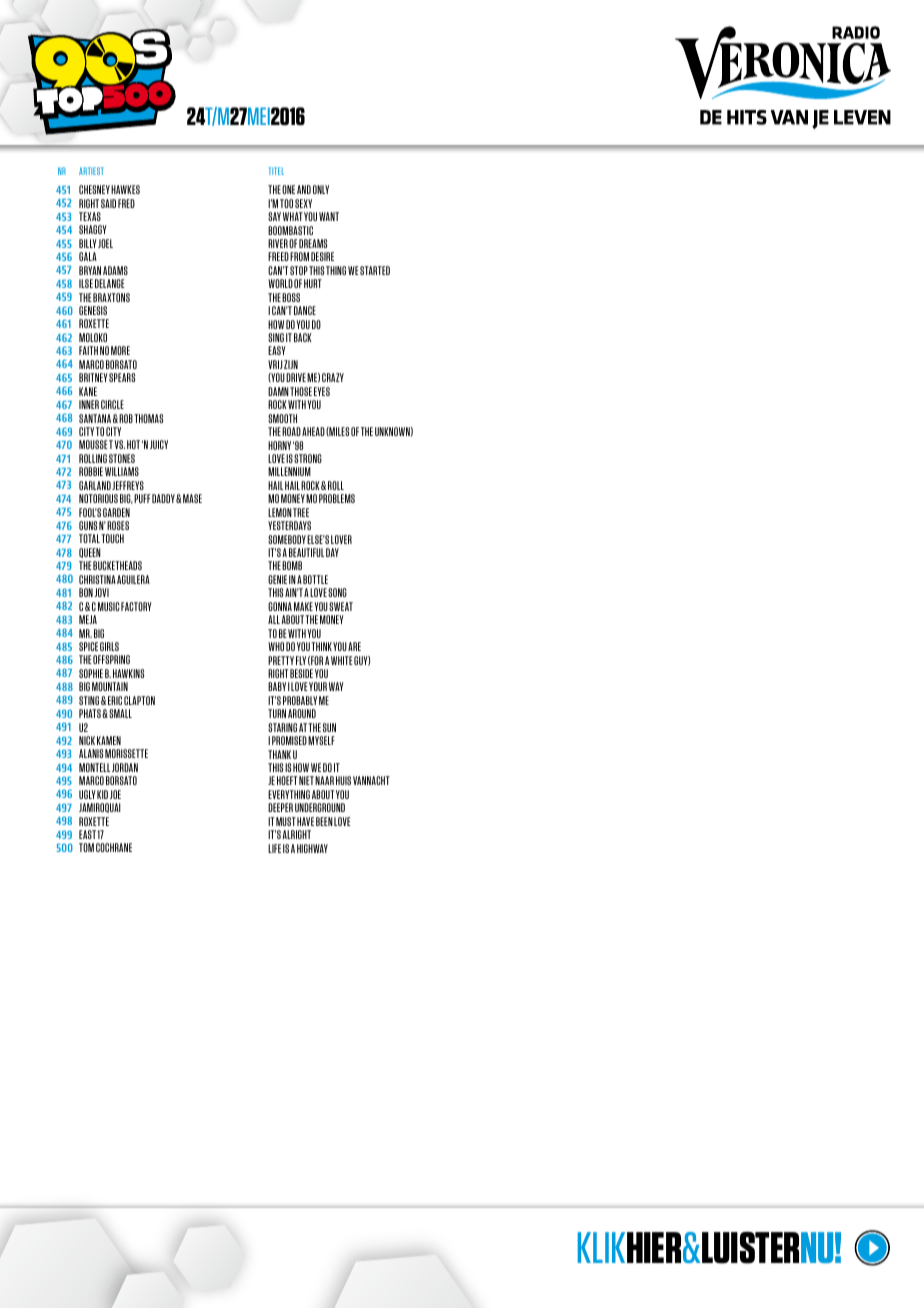  I want to click on HAWKES, so click(125, 189).
